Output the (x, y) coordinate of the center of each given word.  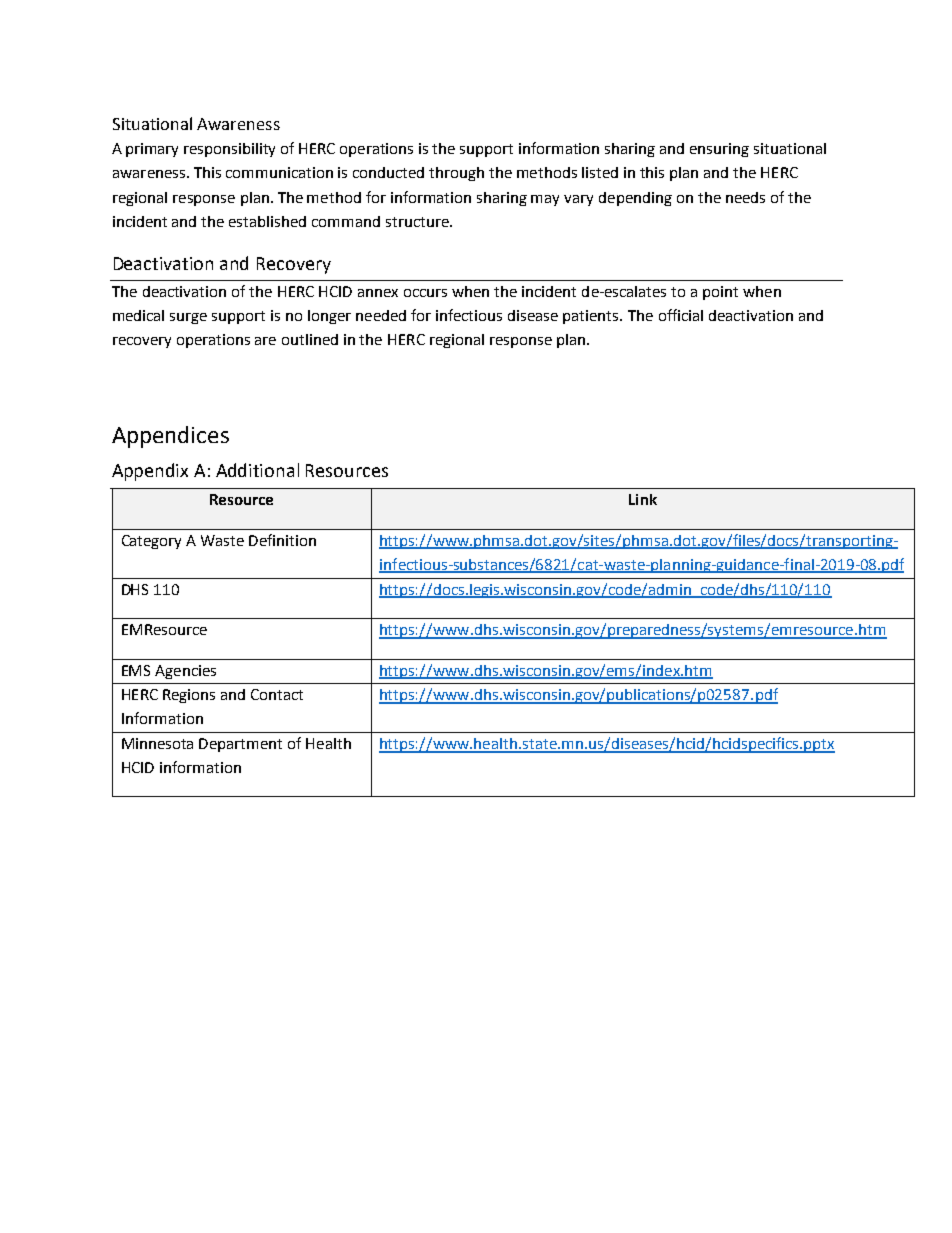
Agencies (185, 672)
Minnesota (157, 743)
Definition (282, 540)
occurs (425, 293)
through (456, 174)
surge (188, 318)
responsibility (229, 150)
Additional (257, 470)
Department (240, 745)
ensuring (719, 150)
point (720, 293)
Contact (277, 694)
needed (381, 315)
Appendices (170, 437)
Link (643, 499)
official (681, 315)
